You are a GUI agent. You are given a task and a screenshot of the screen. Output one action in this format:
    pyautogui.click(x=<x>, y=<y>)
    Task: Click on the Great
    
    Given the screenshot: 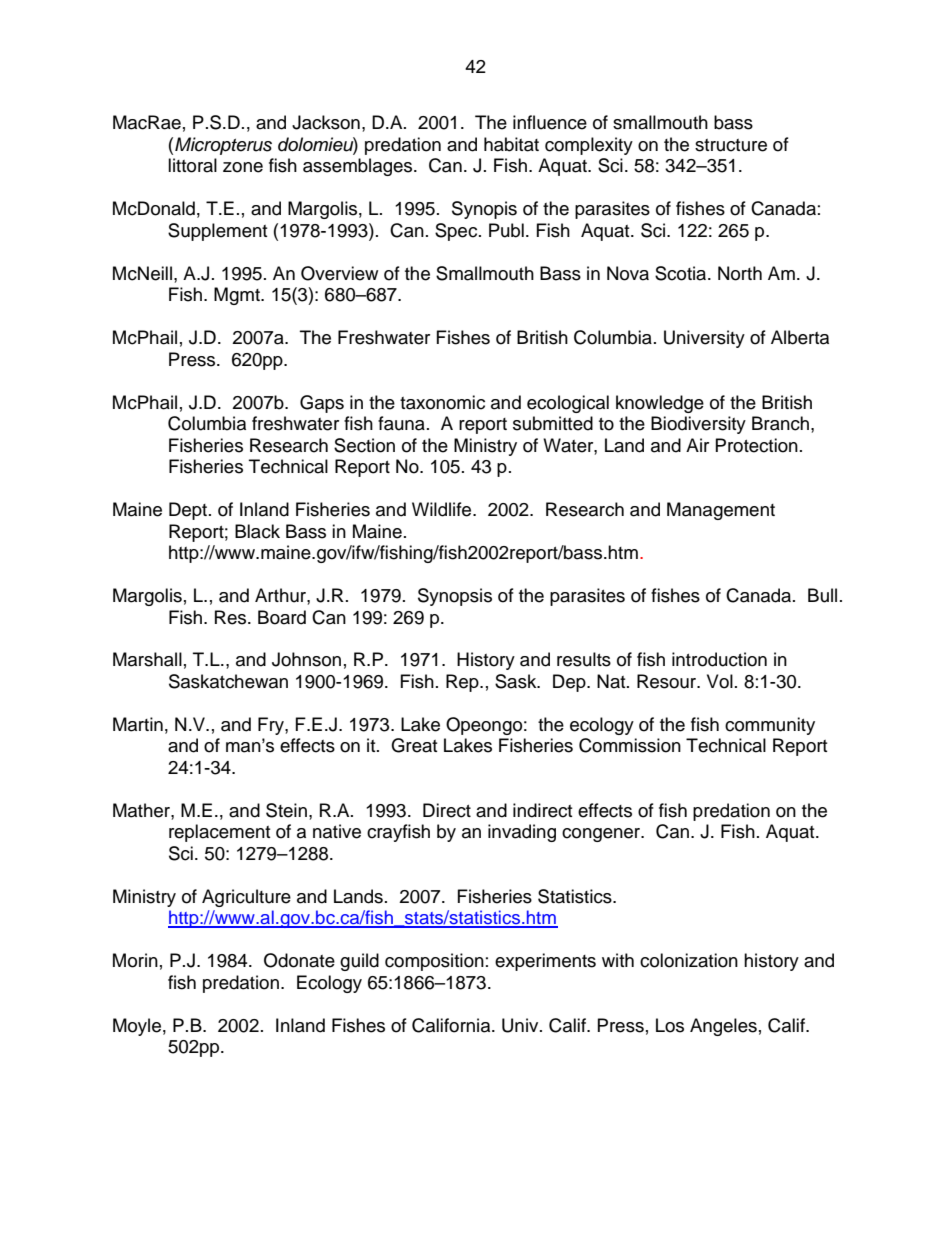 What is the action you would take?
    pyautogui.click(x=414, y=745)
